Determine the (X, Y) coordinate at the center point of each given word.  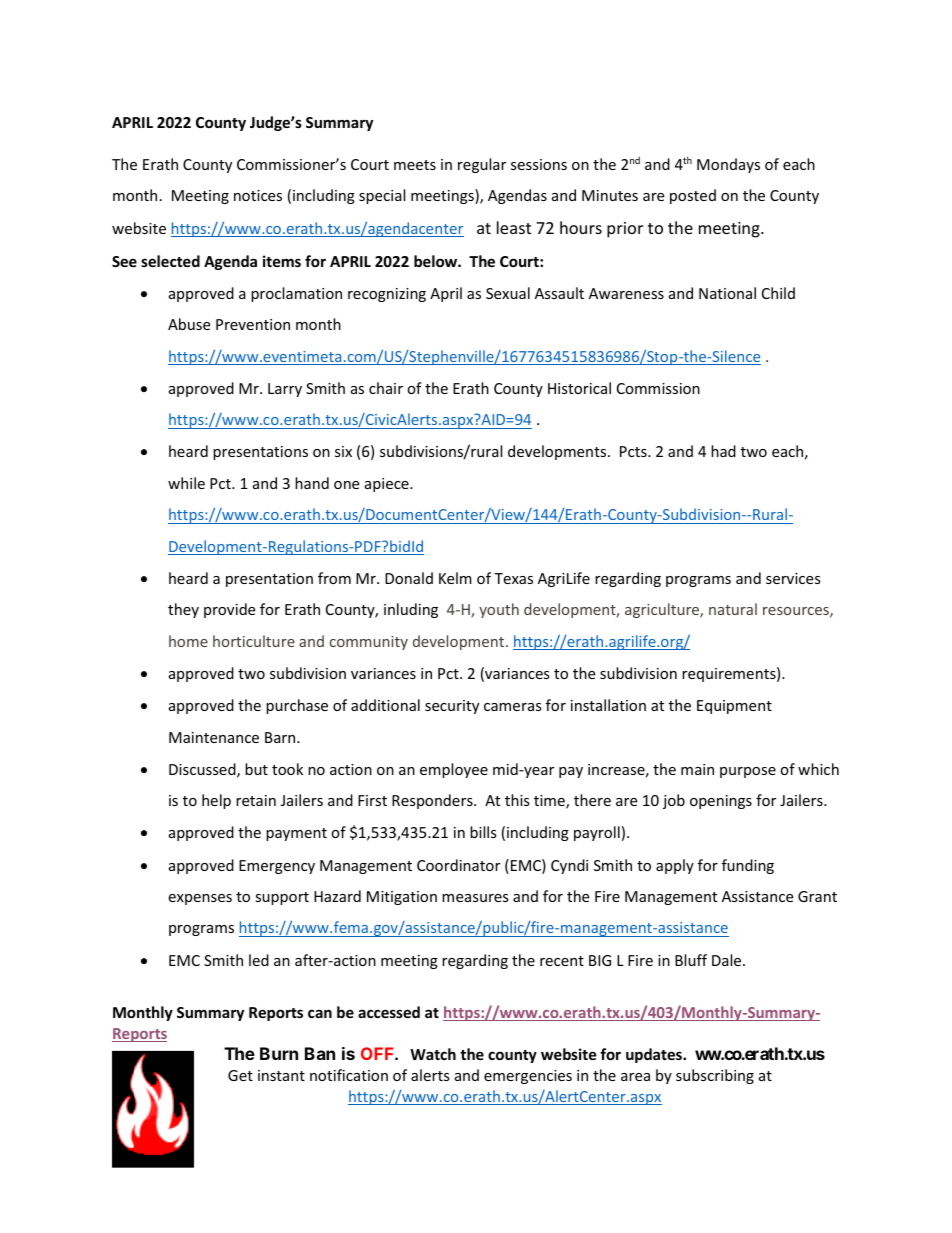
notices (258, 195)
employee (454, 770)
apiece (388, 485)
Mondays (728, 165)
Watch (433, 1054)
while (186, 483)
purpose (748, 772)
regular (482, 165)
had (723, 451)
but (256, 769)
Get (240, 1075)
